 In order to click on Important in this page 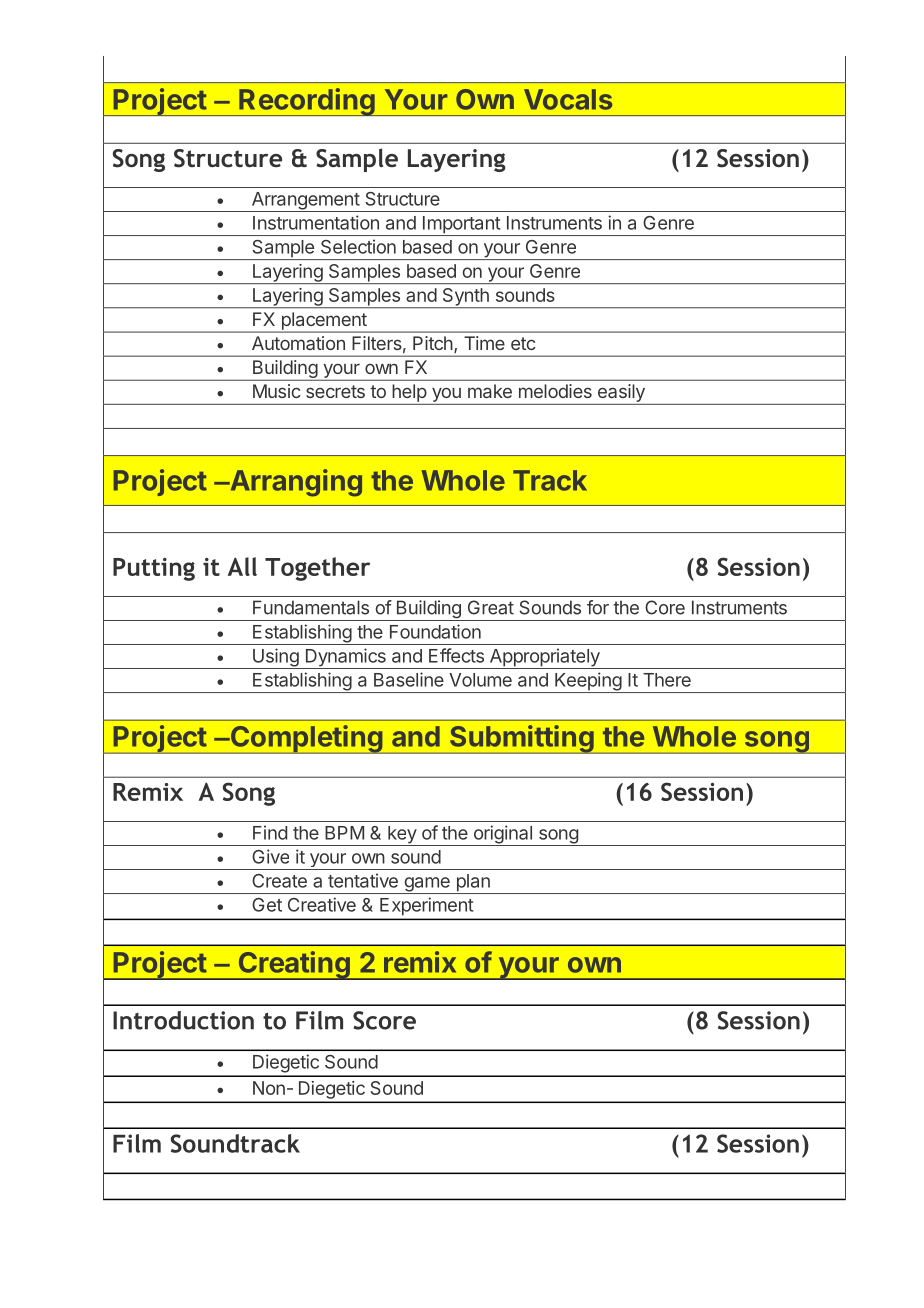, I will do `click(461, 226)`.
